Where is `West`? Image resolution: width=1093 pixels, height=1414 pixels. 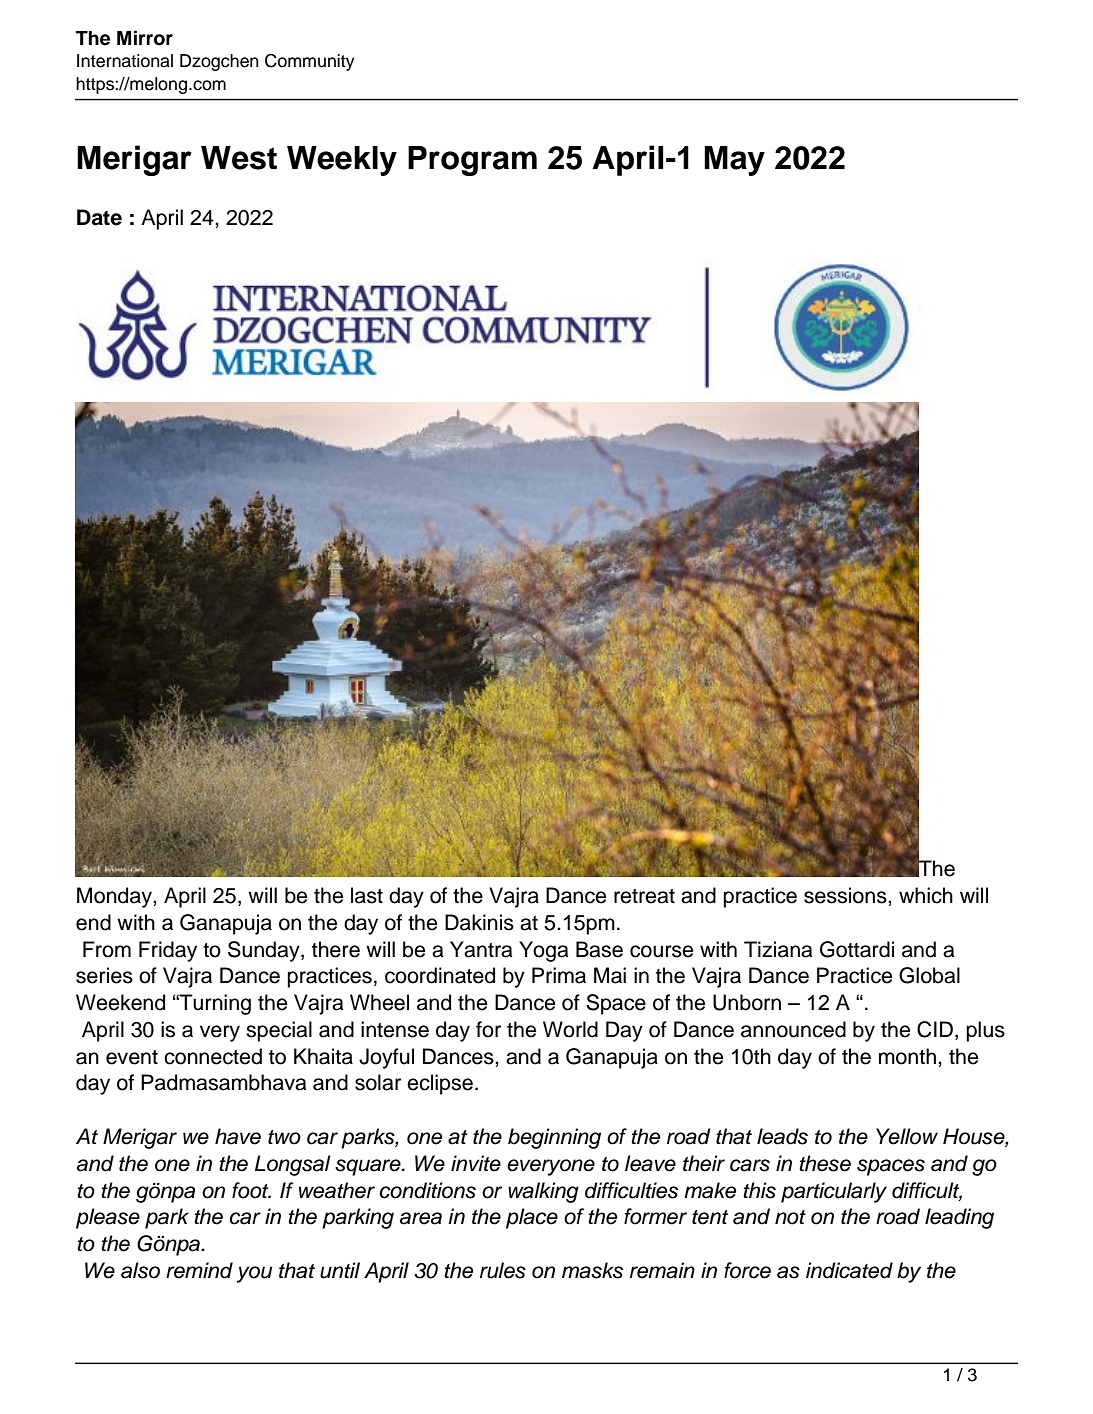
West is located at coordinates (239, 158).
